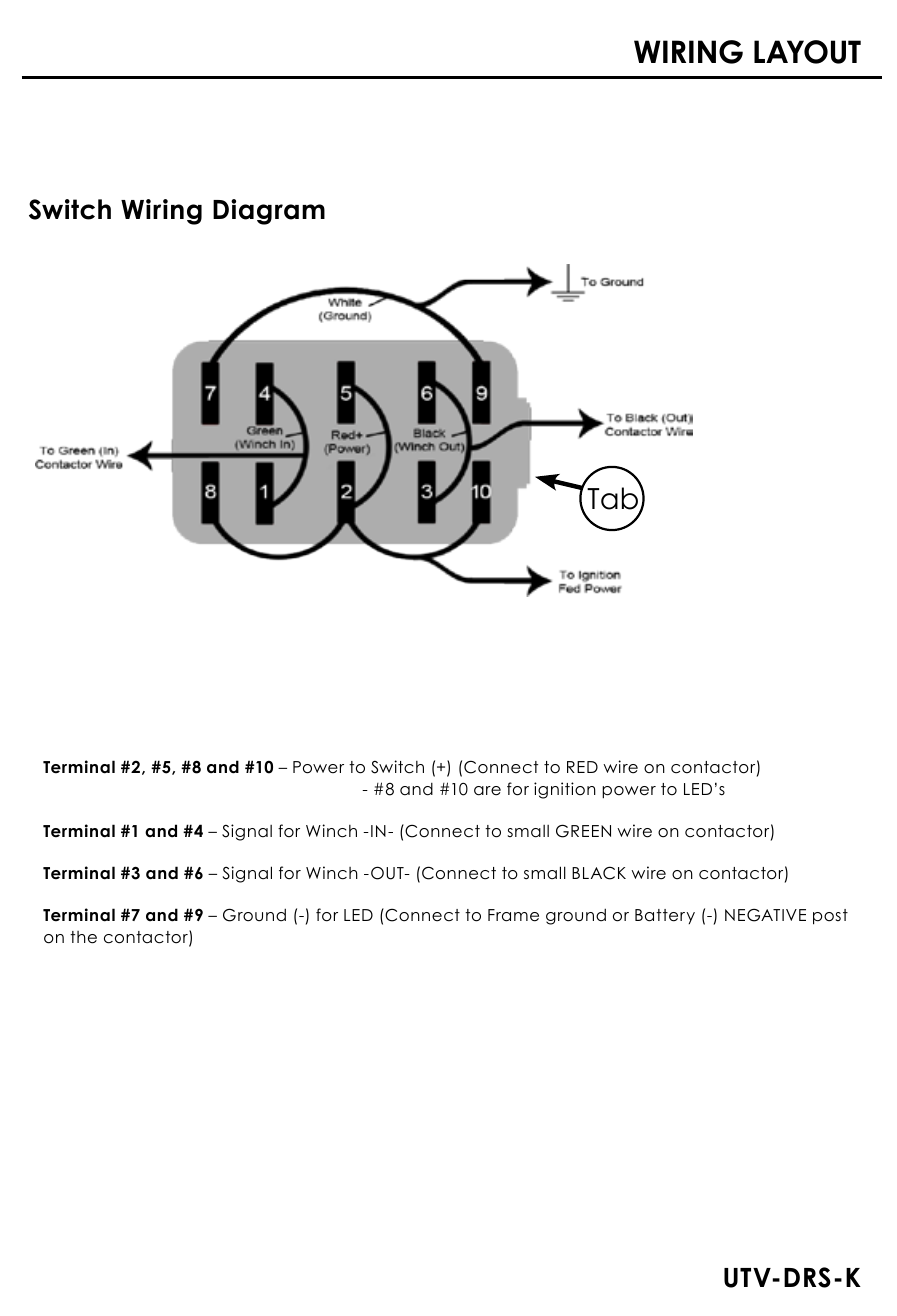 This screenshot has height=1316, width=897. What do you see at coordinates (513, 915) in the screenshot?
I see `Frame` at bounding box center [513, 915].
